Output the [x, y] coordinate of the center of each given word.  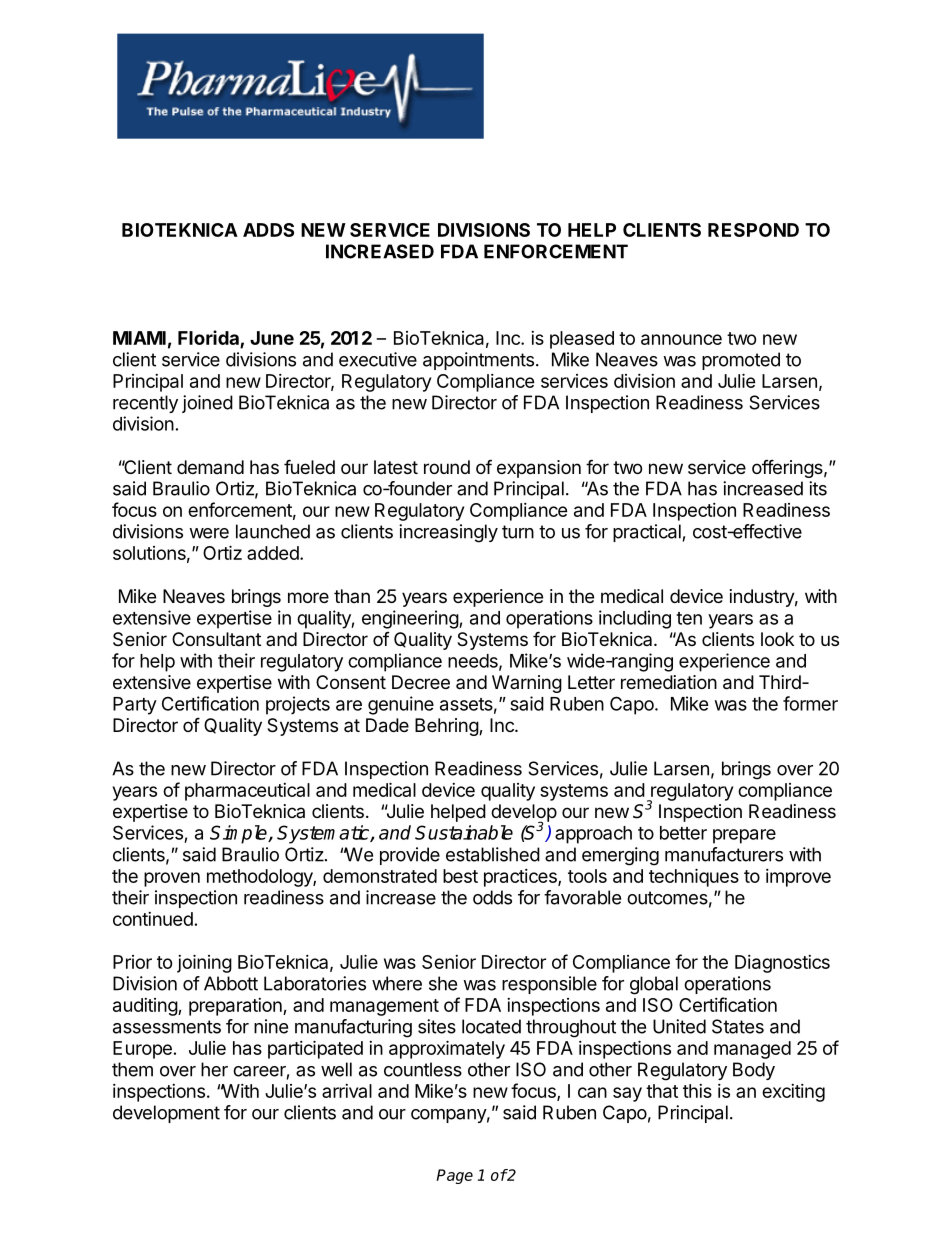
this [697, 1091]
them [132, 1069]
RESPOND [753, 230]
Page [454, 1176]
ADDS [268, 230]
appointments [478, 361]
